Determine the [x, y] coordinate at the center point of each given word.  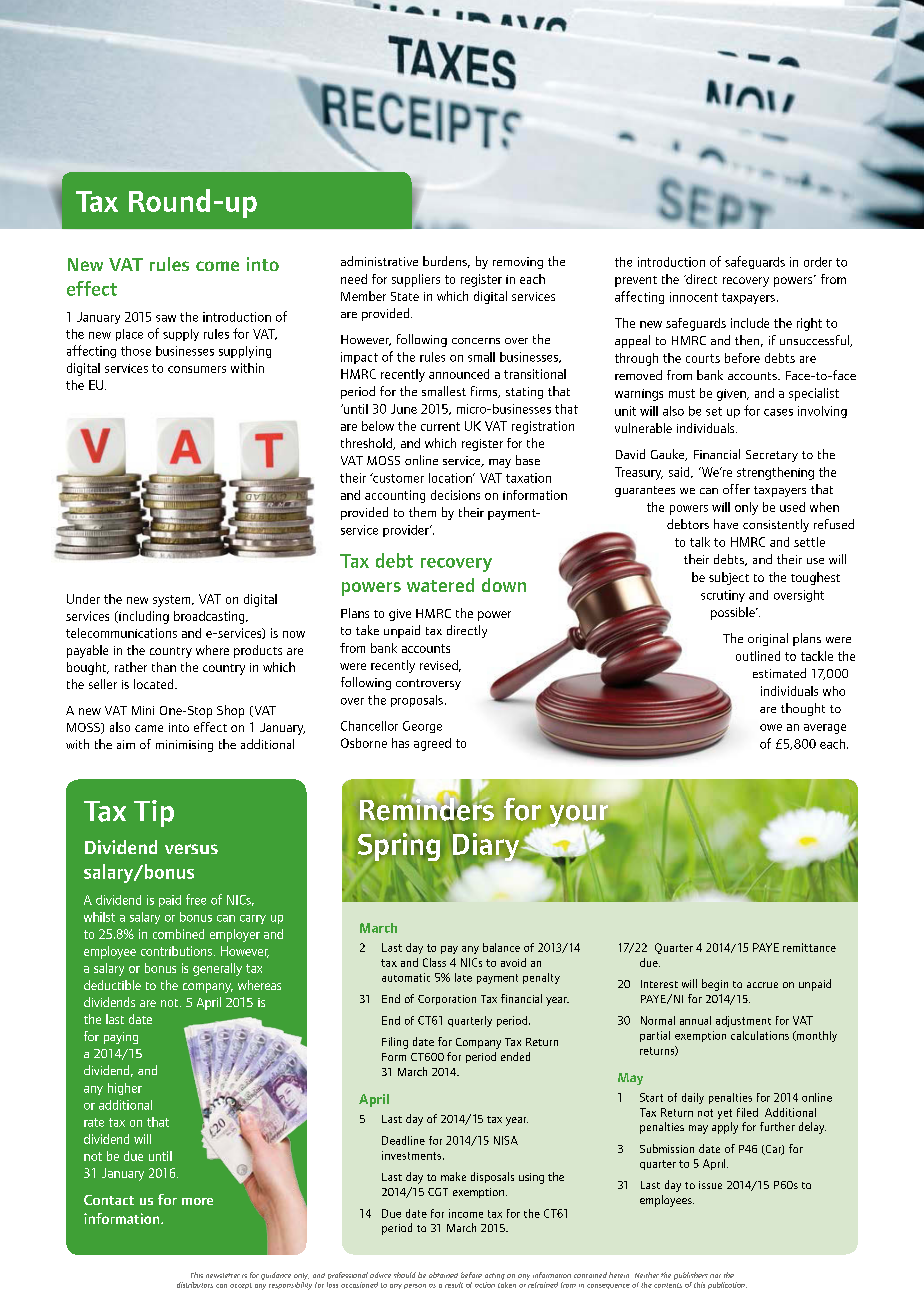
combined [178, 934]
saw [166, 318]
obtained [443, 1275]
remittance [809, 947]
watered [440, 585]
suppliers [416, 280]
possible [734, 613]
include [750, 323]
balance [501, 947]
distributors [195, 1285]
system [173, 601]
